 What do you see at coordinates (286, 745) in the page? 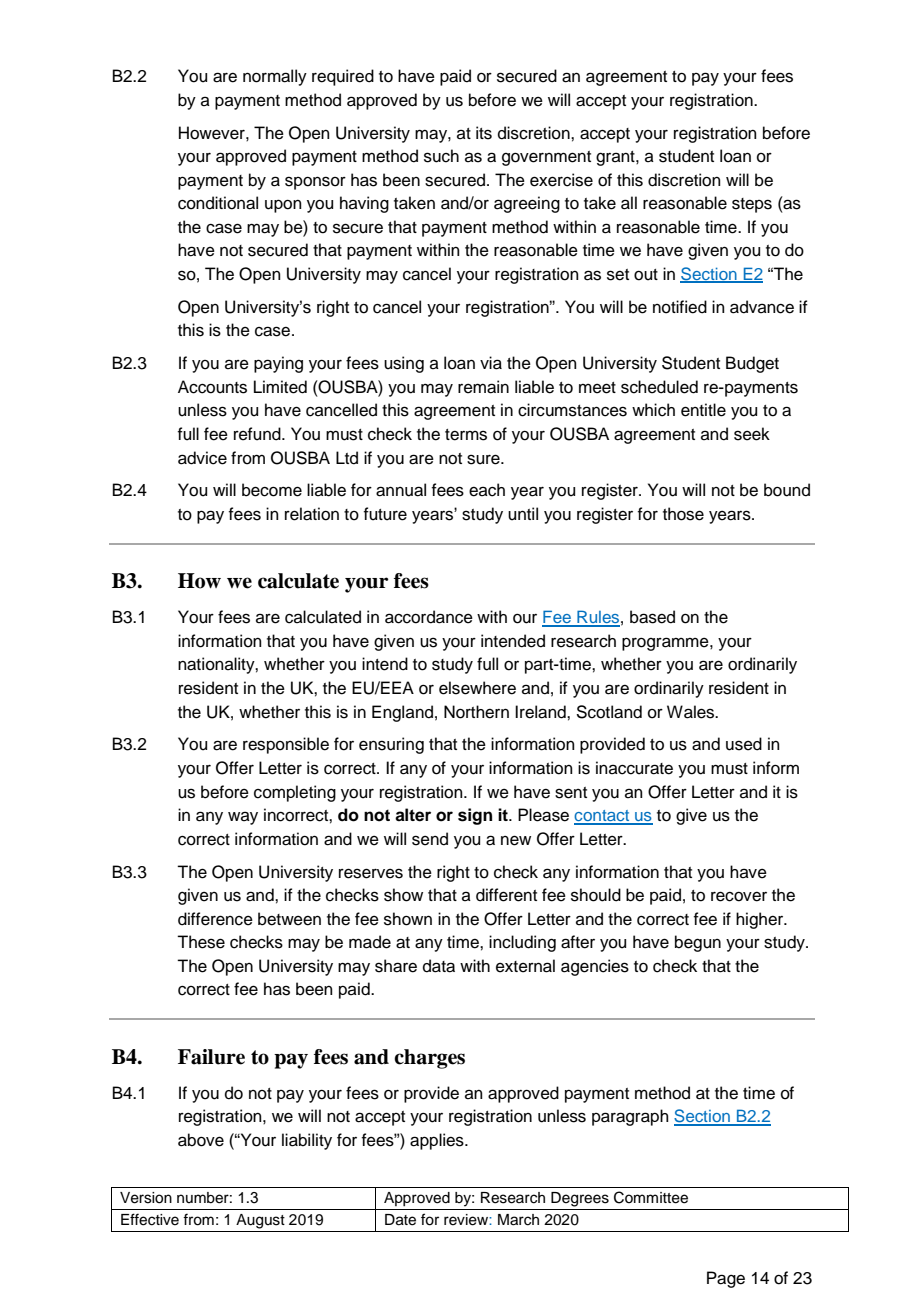
I see `responsible` at bounding box center [286, 745].
